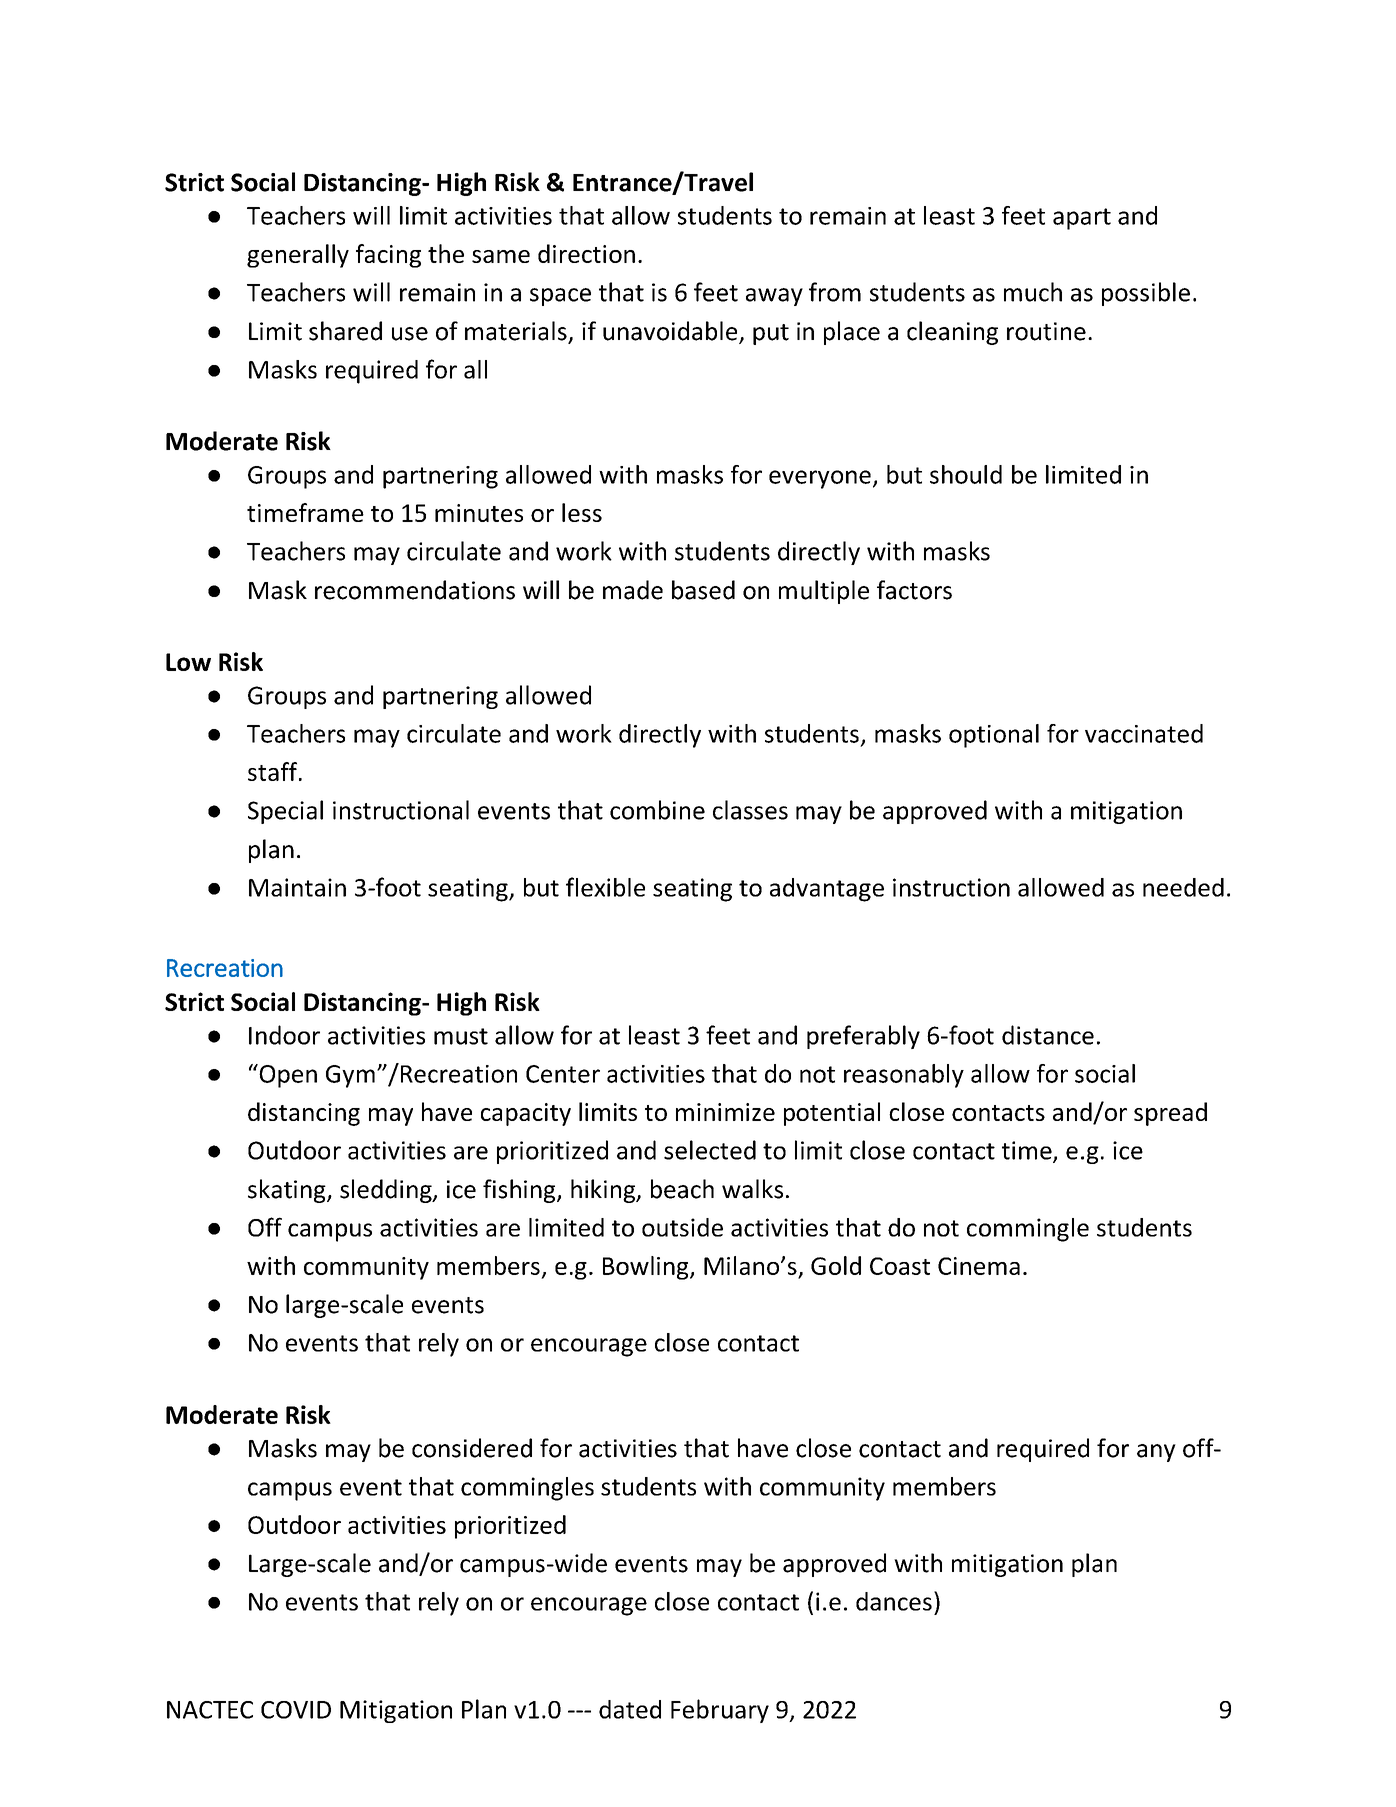 The height and width of the page is (1807, 1396). What do you see at coordinates (720, 1711) in the page?
I see `February` at bounding box center [720, 1711].
